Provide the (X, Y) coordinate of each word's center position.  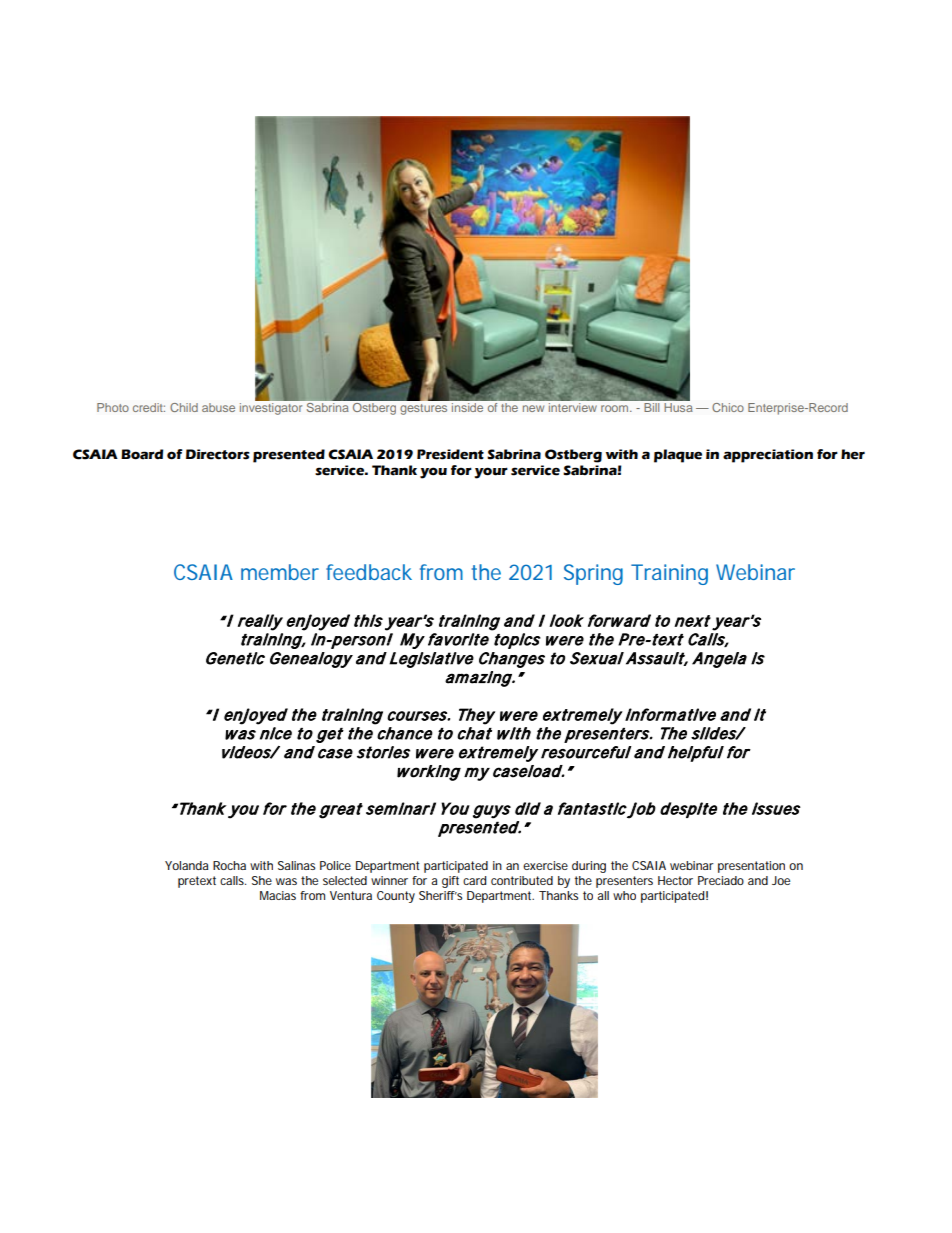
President (450, 454)
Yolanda (186, 865)
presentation (751, 867)
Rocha (229, 865)
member (280, 572)
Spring (593, 574)
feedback (369, 572)
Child (184, 407)
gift (450, 882)
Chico (728, 407)
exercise (545, 865)
